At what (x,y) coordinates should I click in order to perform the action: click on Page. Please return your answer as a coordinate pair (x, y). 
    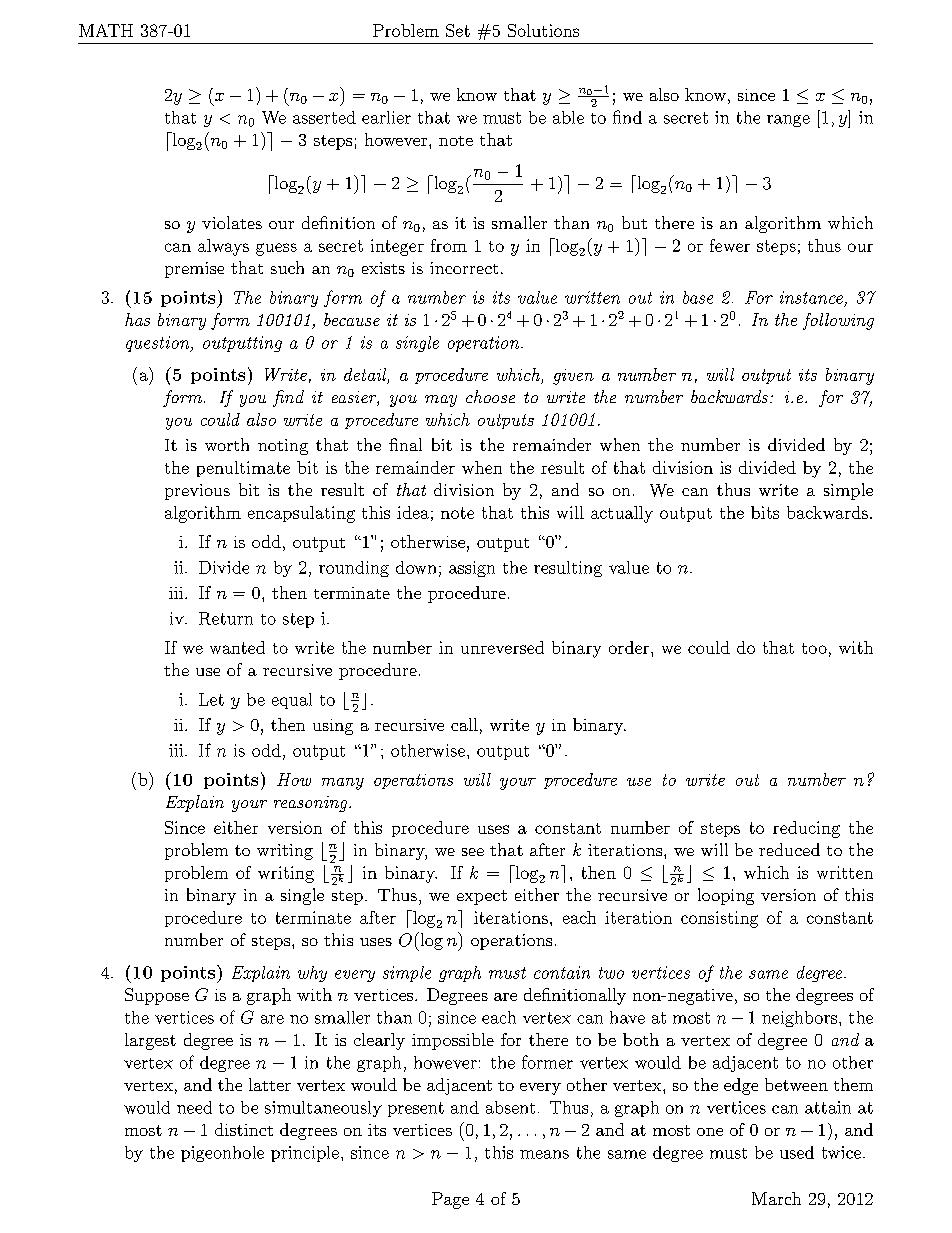
    Looking at the image, I should click on (450, 1200).
